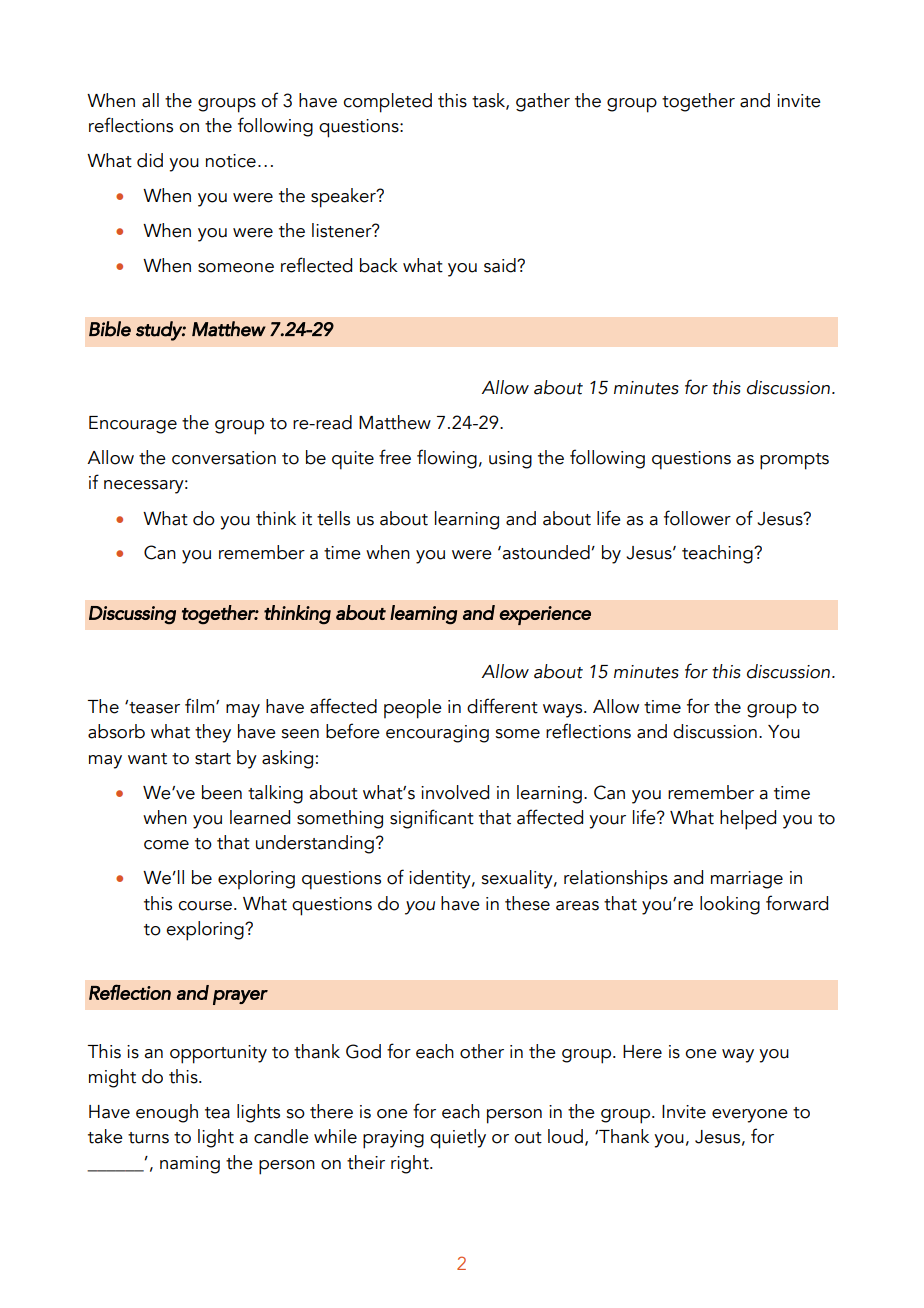  I want to click on gather, so click(543, 102).
